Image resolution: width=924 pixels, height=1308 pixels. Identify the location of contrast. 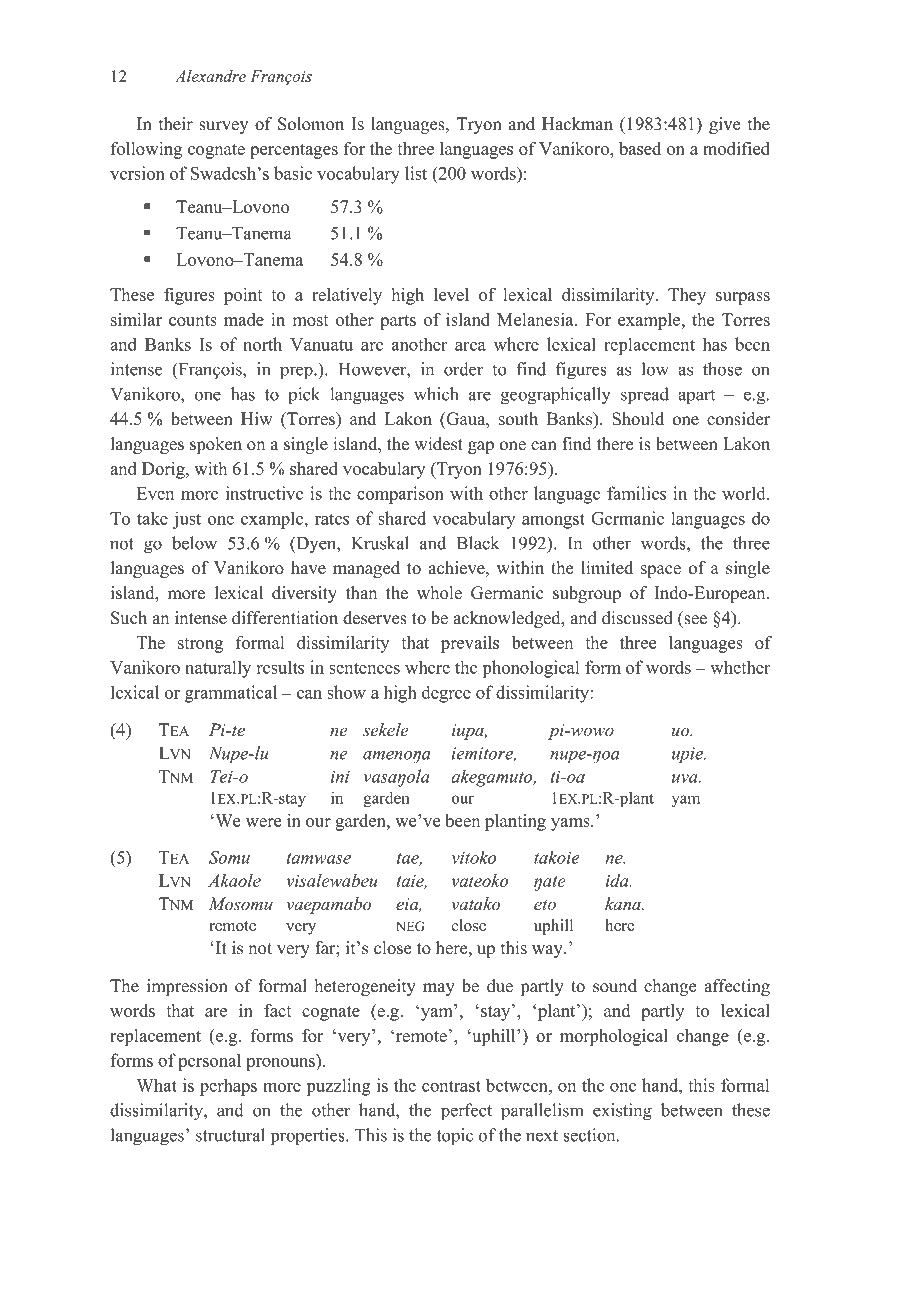
(451, 1086).
